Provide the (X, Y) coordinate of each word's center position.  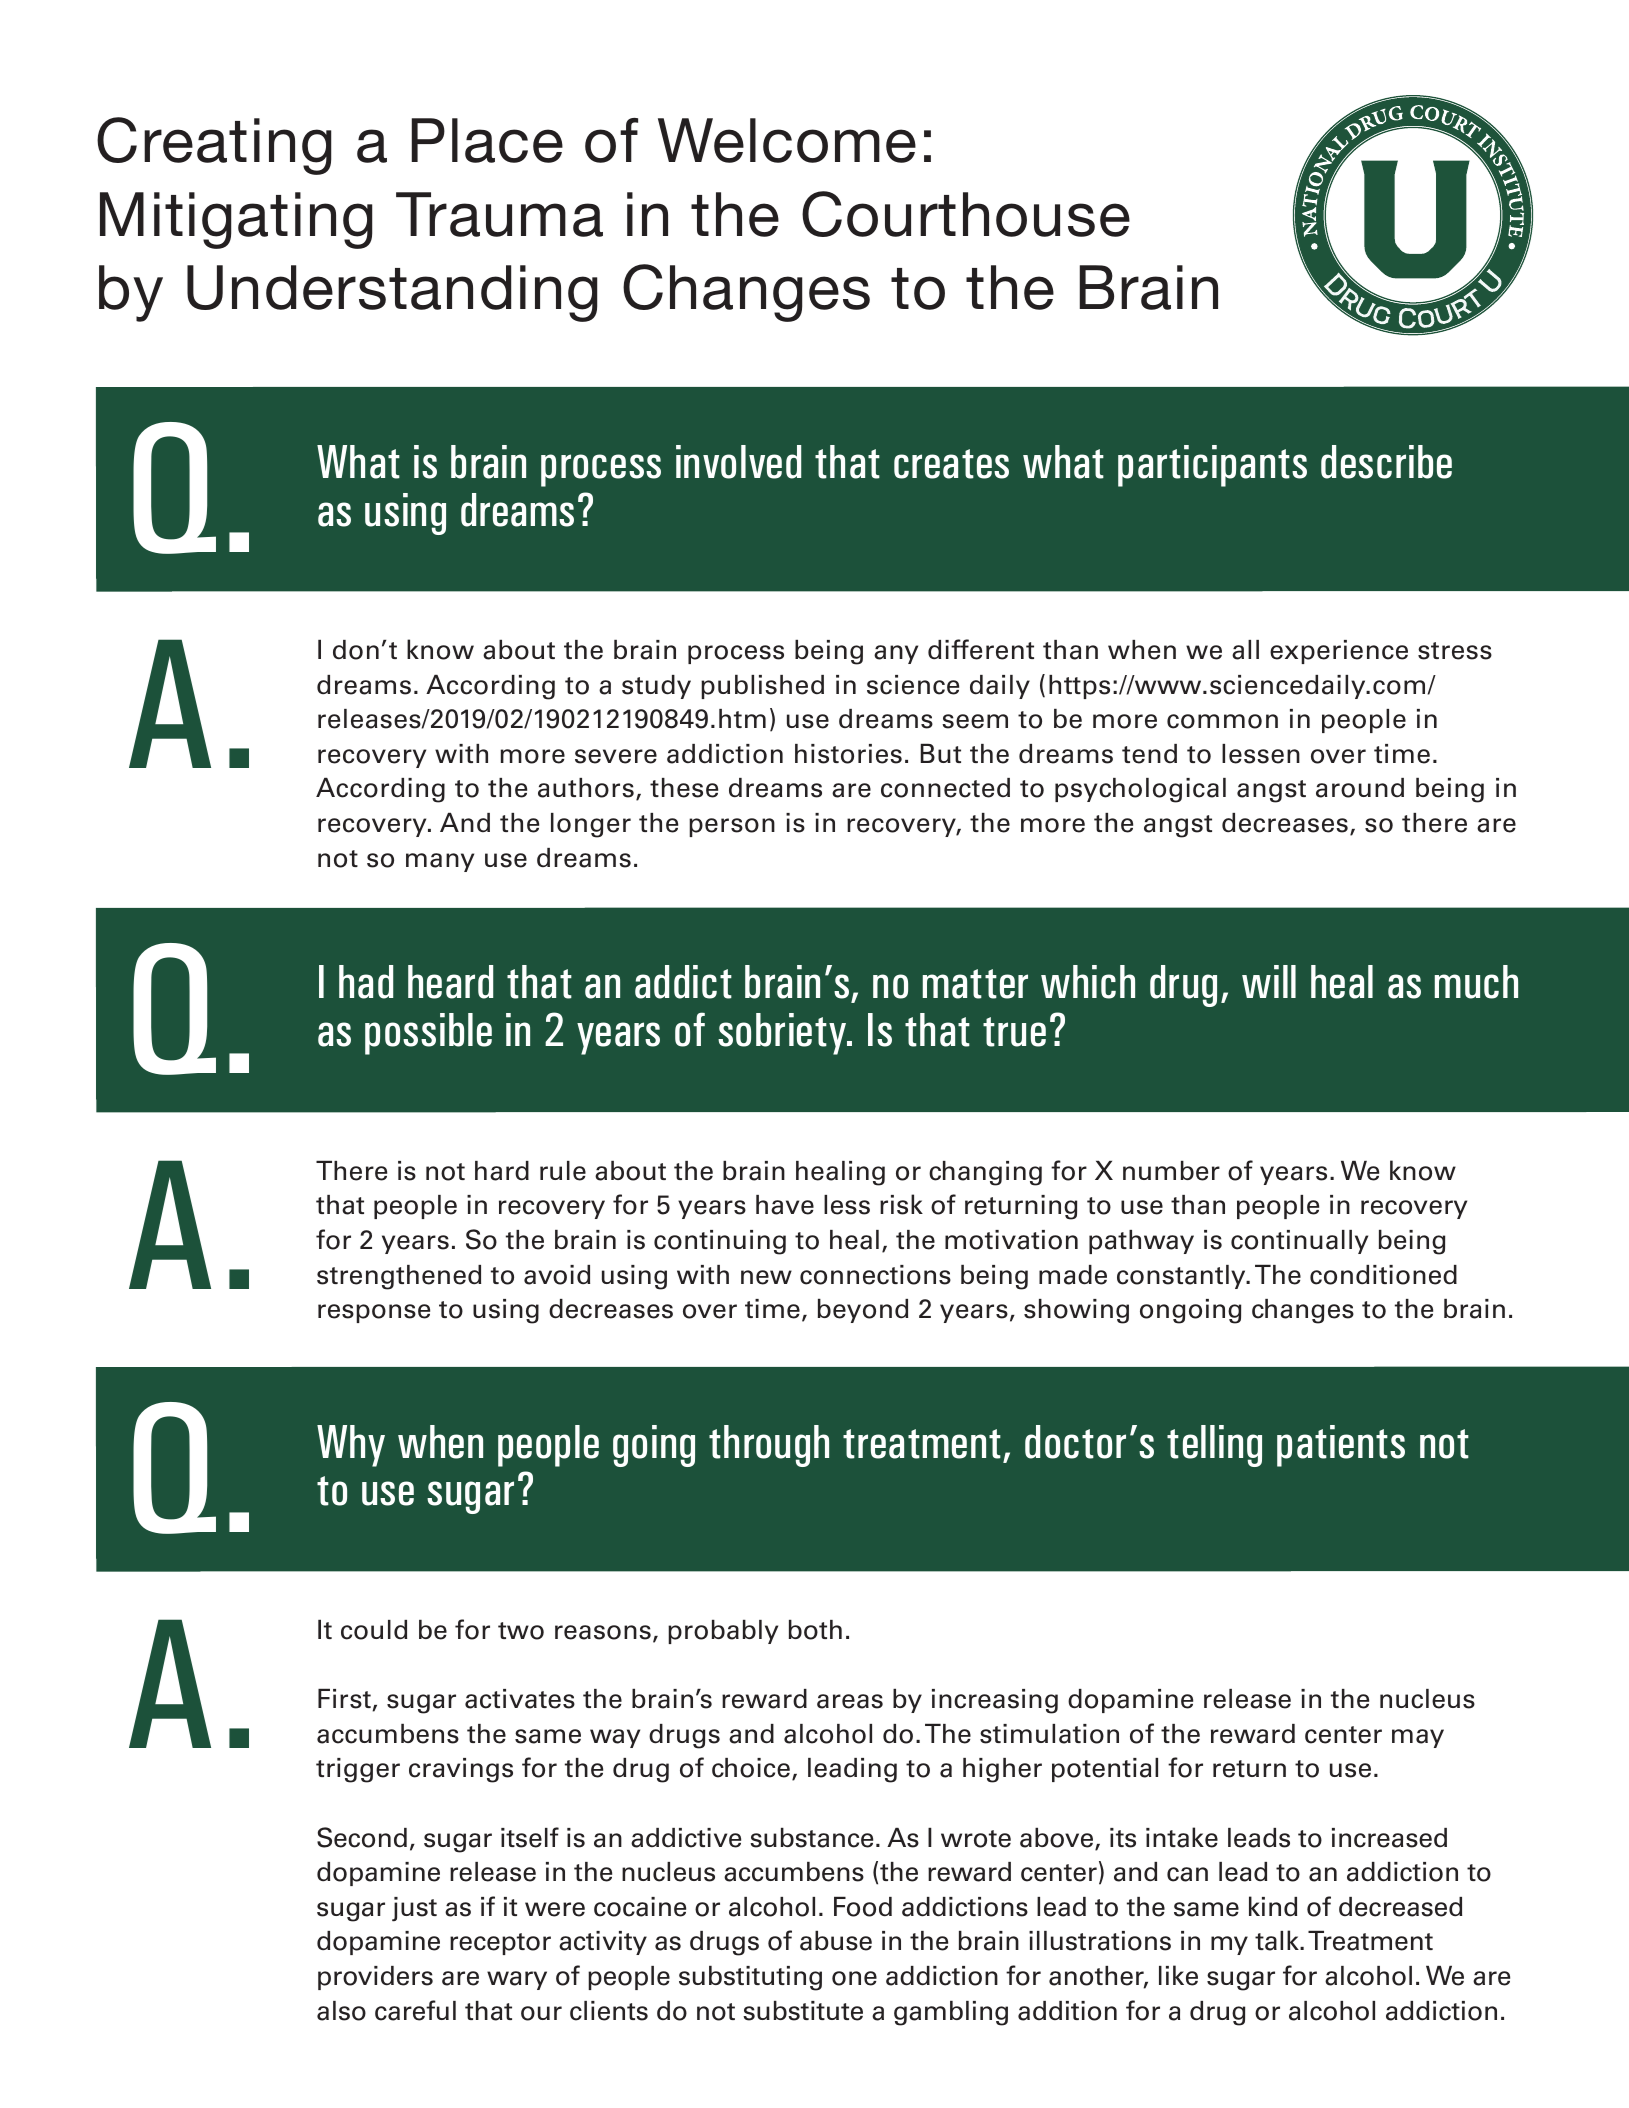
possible (428, 1034)
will (1269, 981)
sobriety (783, 1034)
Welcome (787, 140)
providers (375, 1978)
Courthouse (966, 214)
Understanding (392, 293)
